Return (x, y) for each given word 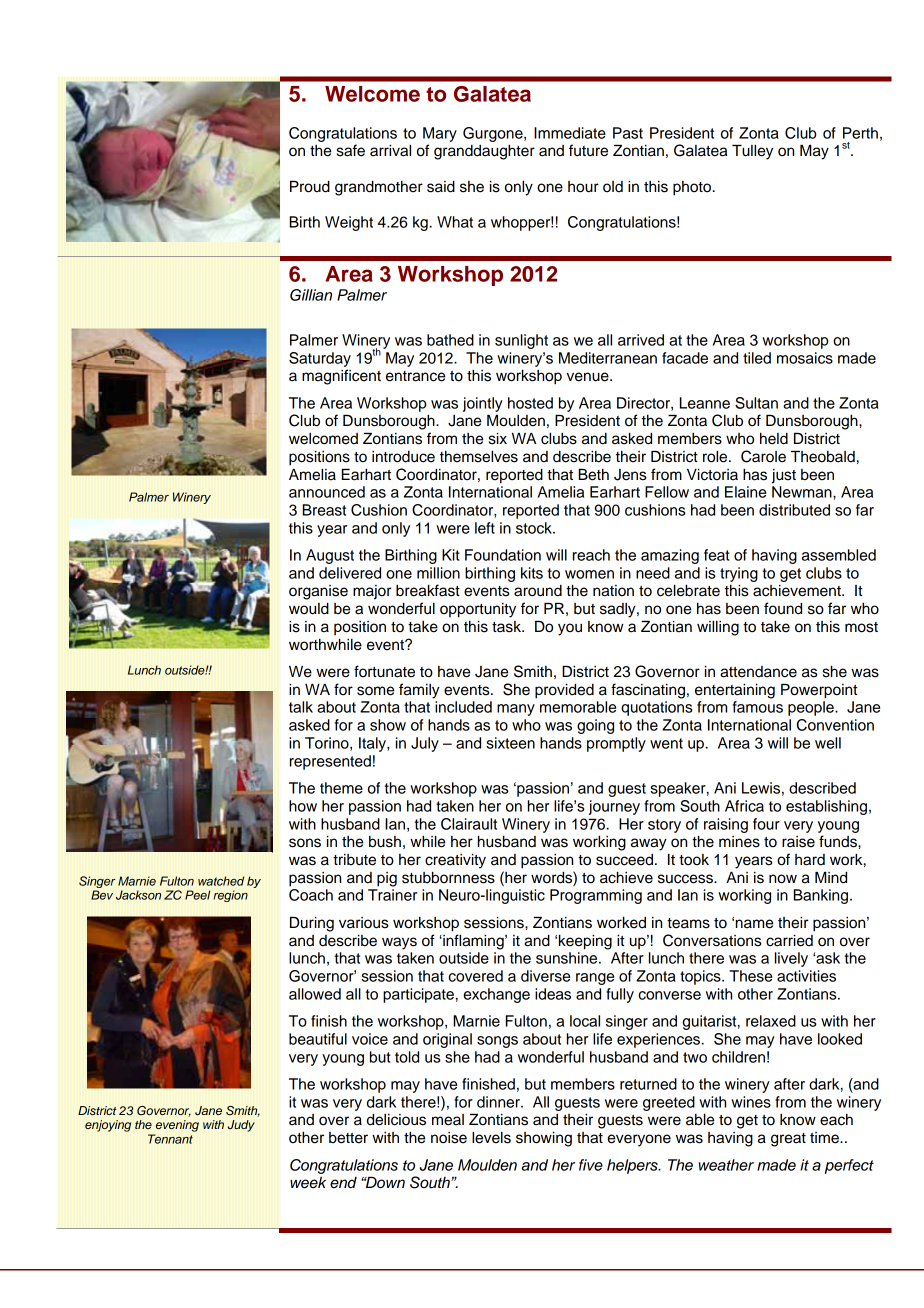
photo (692, 188)
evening (177, 1126)
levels (491, 1137)
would (309, 608)
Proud (310, 186)
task (507, 627)
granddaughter (484, 152)
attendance (758, 672)
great (788, 1140)
